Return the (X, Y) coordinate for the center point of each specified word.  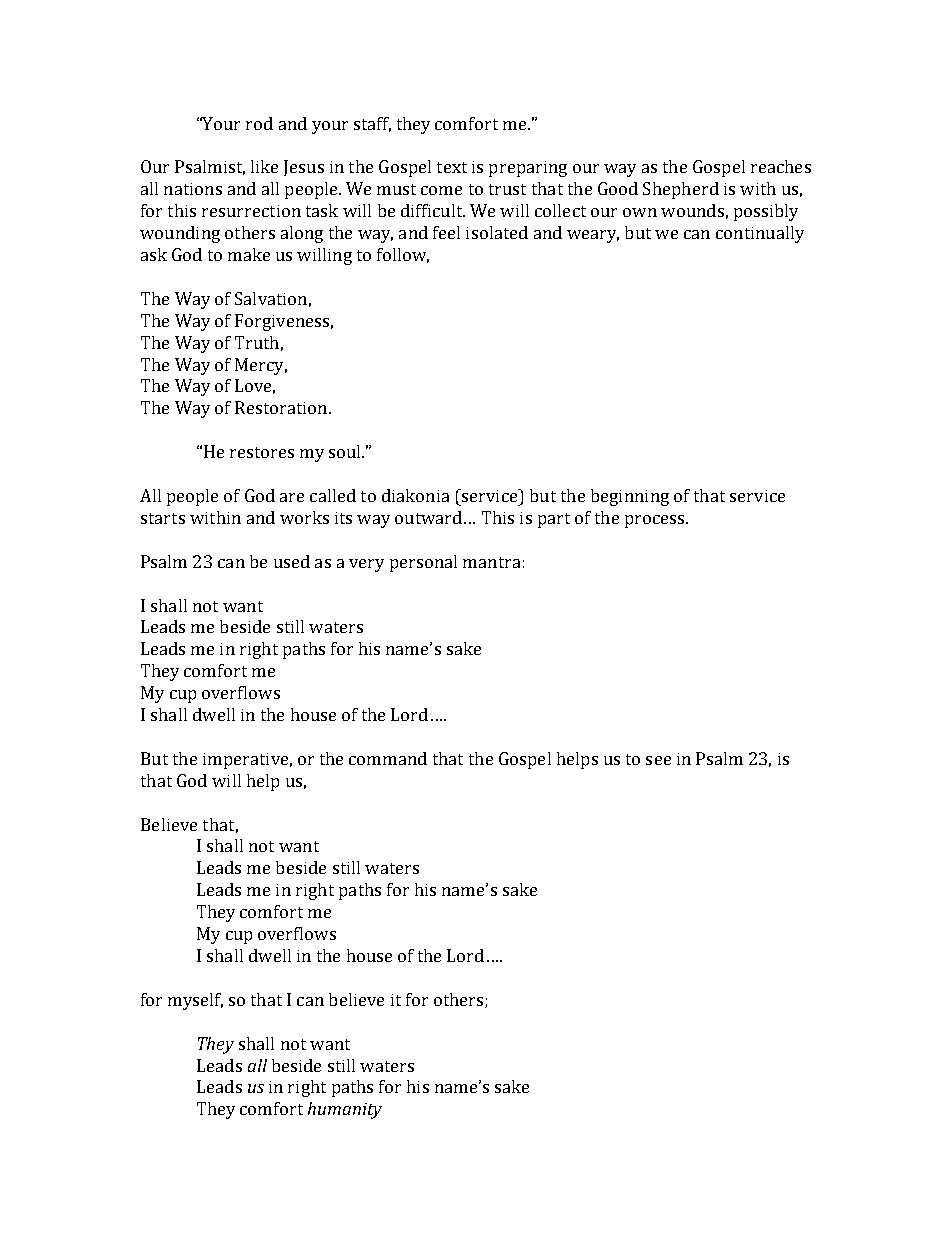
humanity (345, 1110)
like (264, 166)
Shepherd (681, 190)
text (452, 167)
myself (195, 1001)
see (658, 760)
